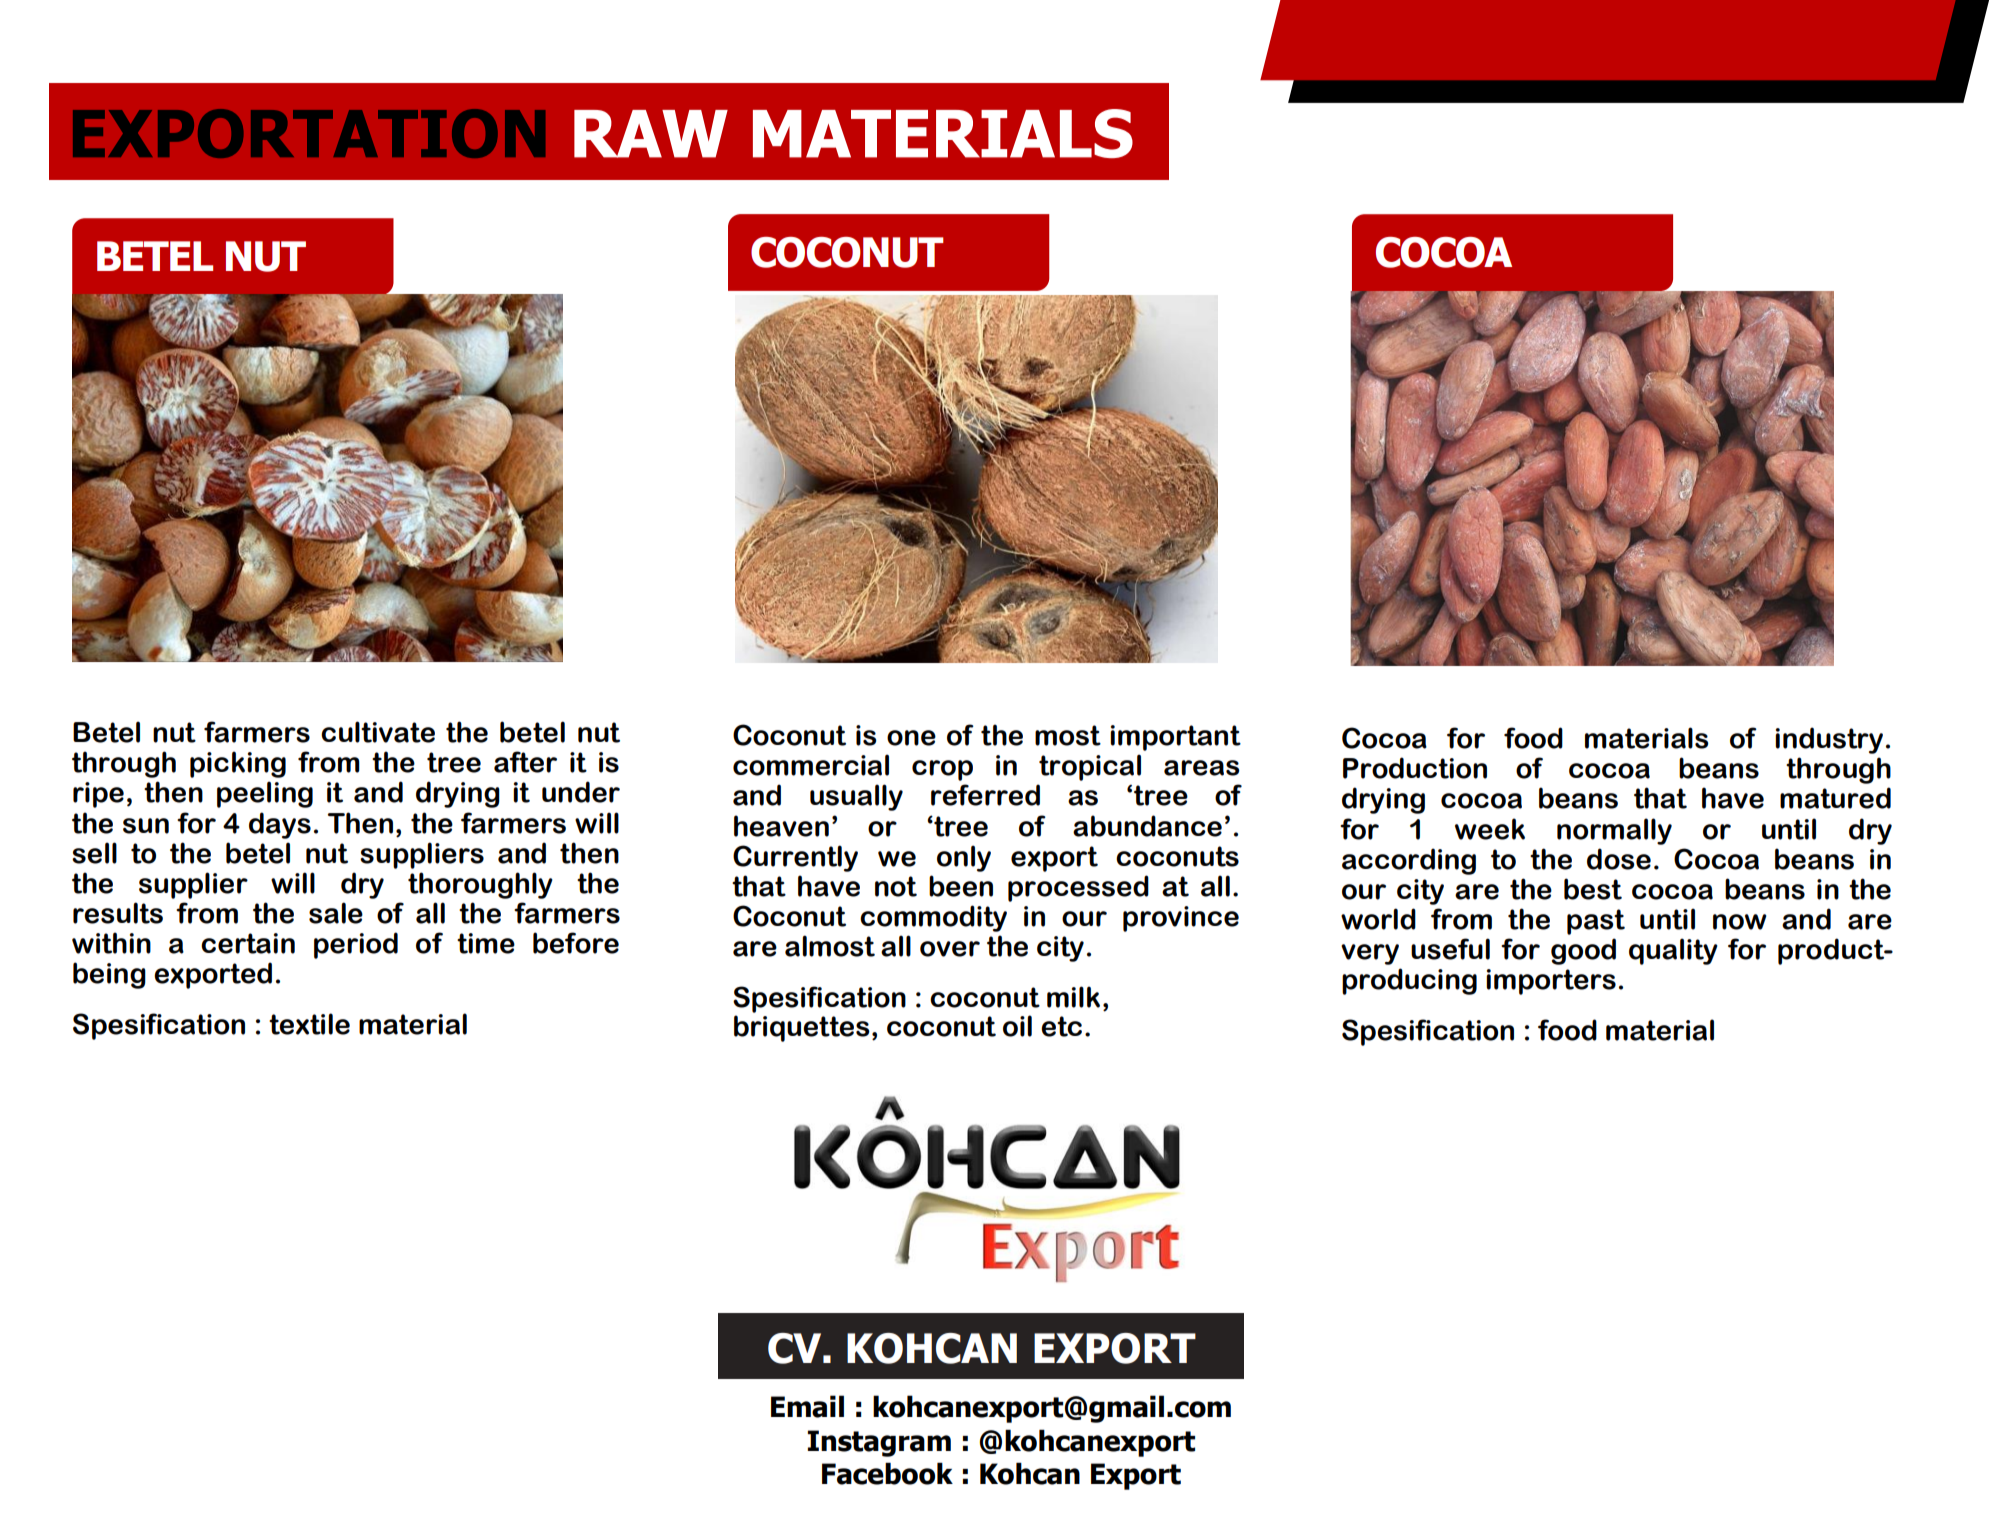  I want to click on oil, so click(1017, 1026).
